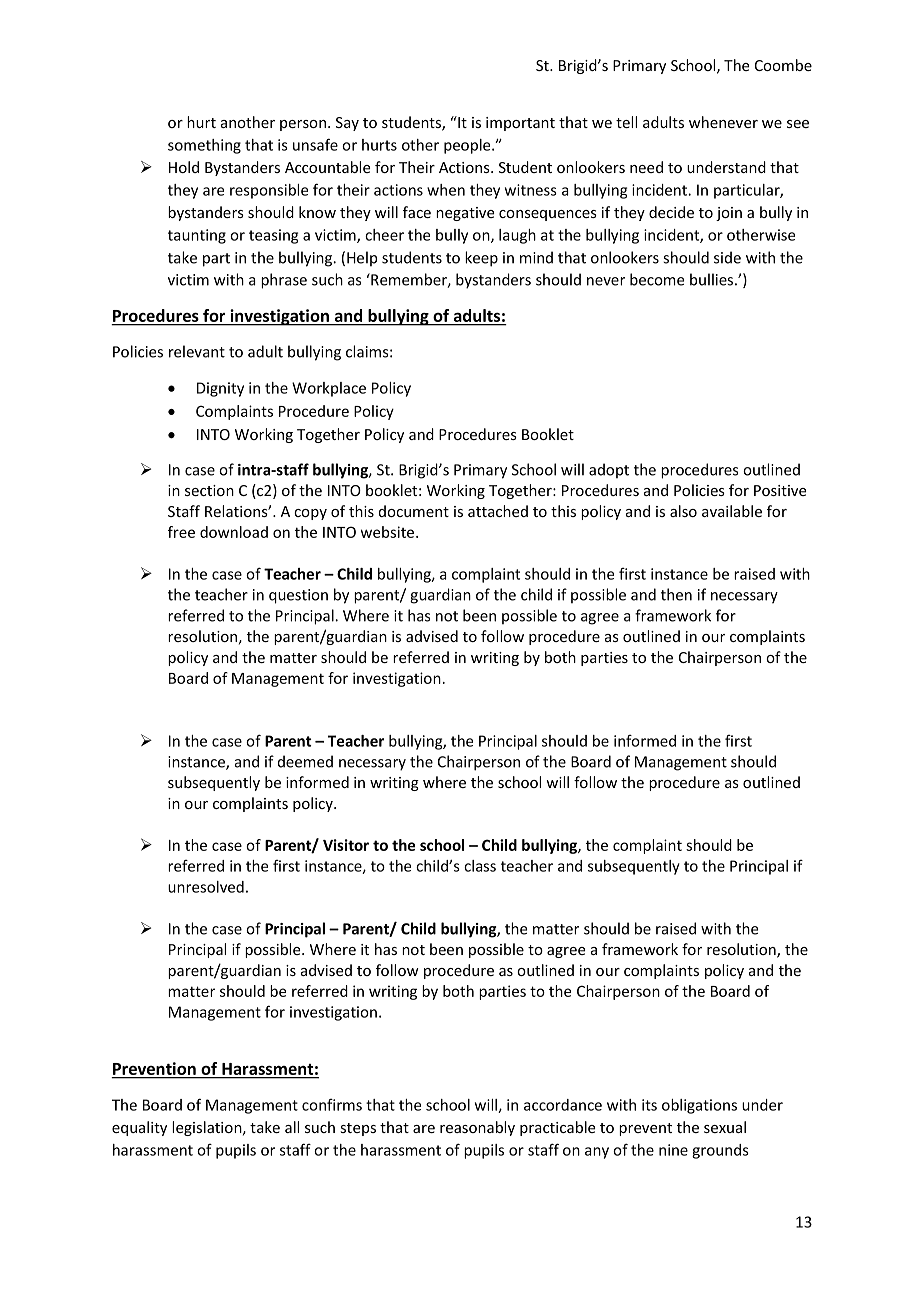 The height and width of the image is (1308, 924). Describe the element at coordinates (204, 146) in the image. I see `something` at that location.
